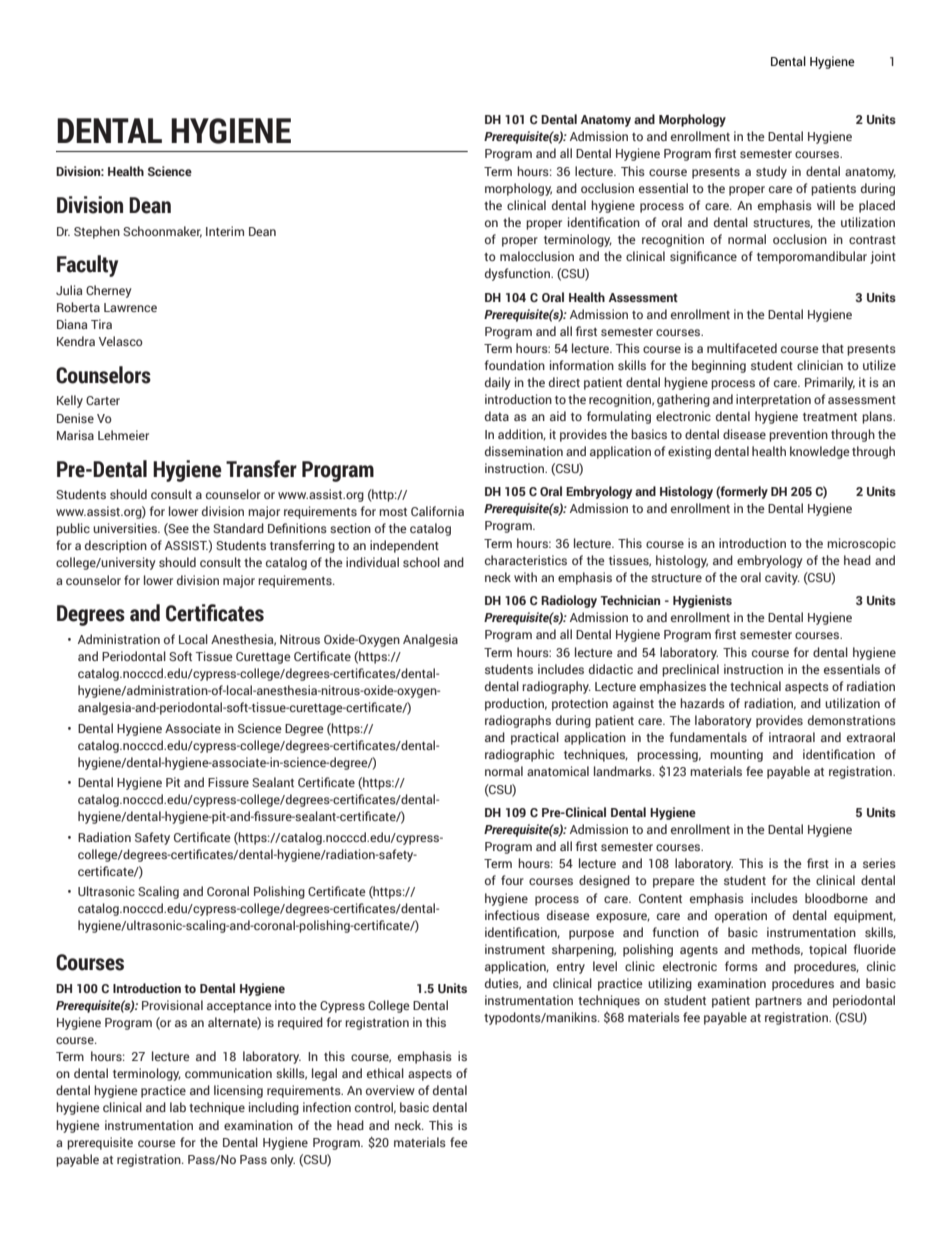  What do you see at coordinates (826, 205) in the screenshot?
I see `will` at bounding box center [826, 205].
